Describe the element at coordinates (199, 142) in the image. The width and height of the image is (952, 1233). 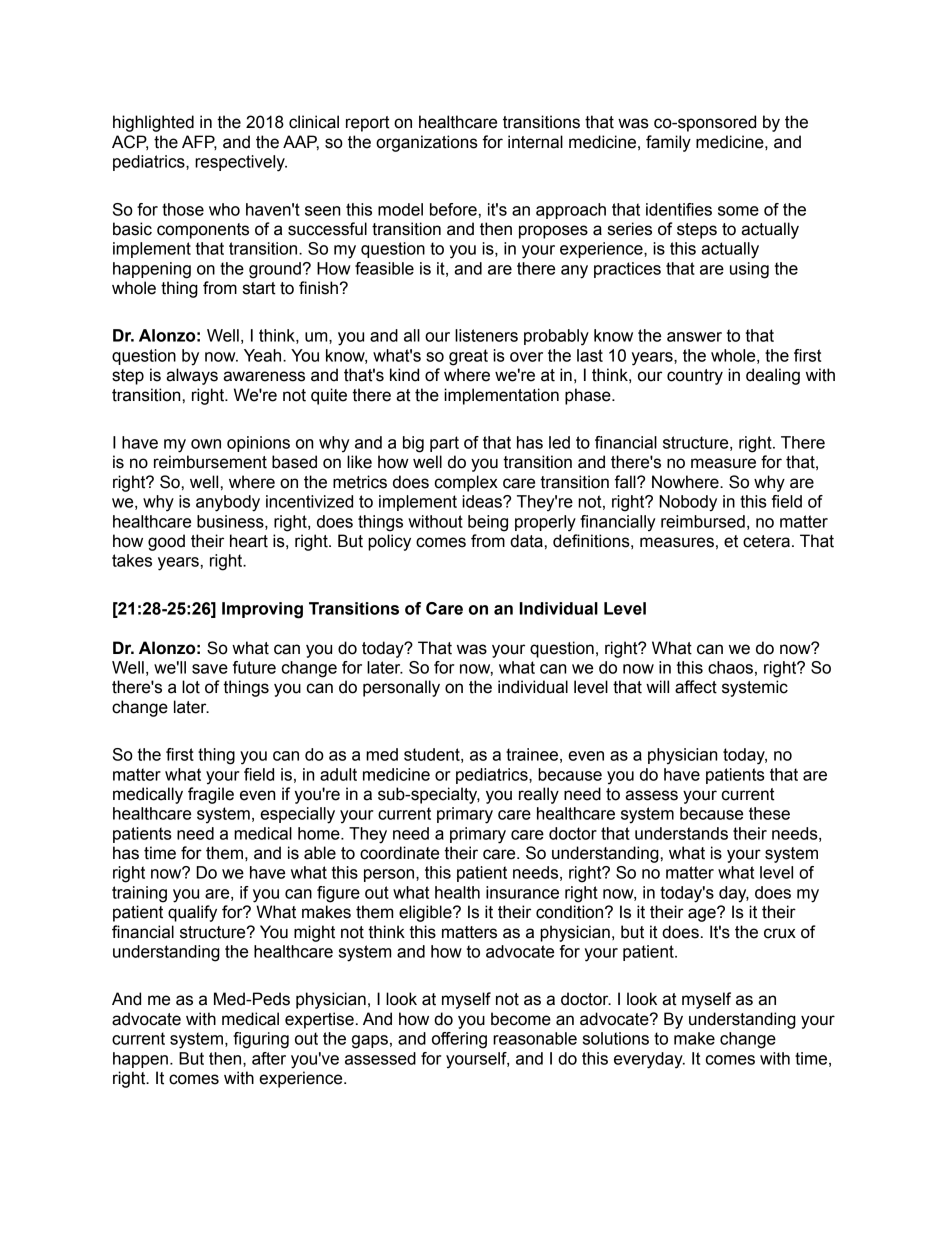
I see `AFP` at that location.
